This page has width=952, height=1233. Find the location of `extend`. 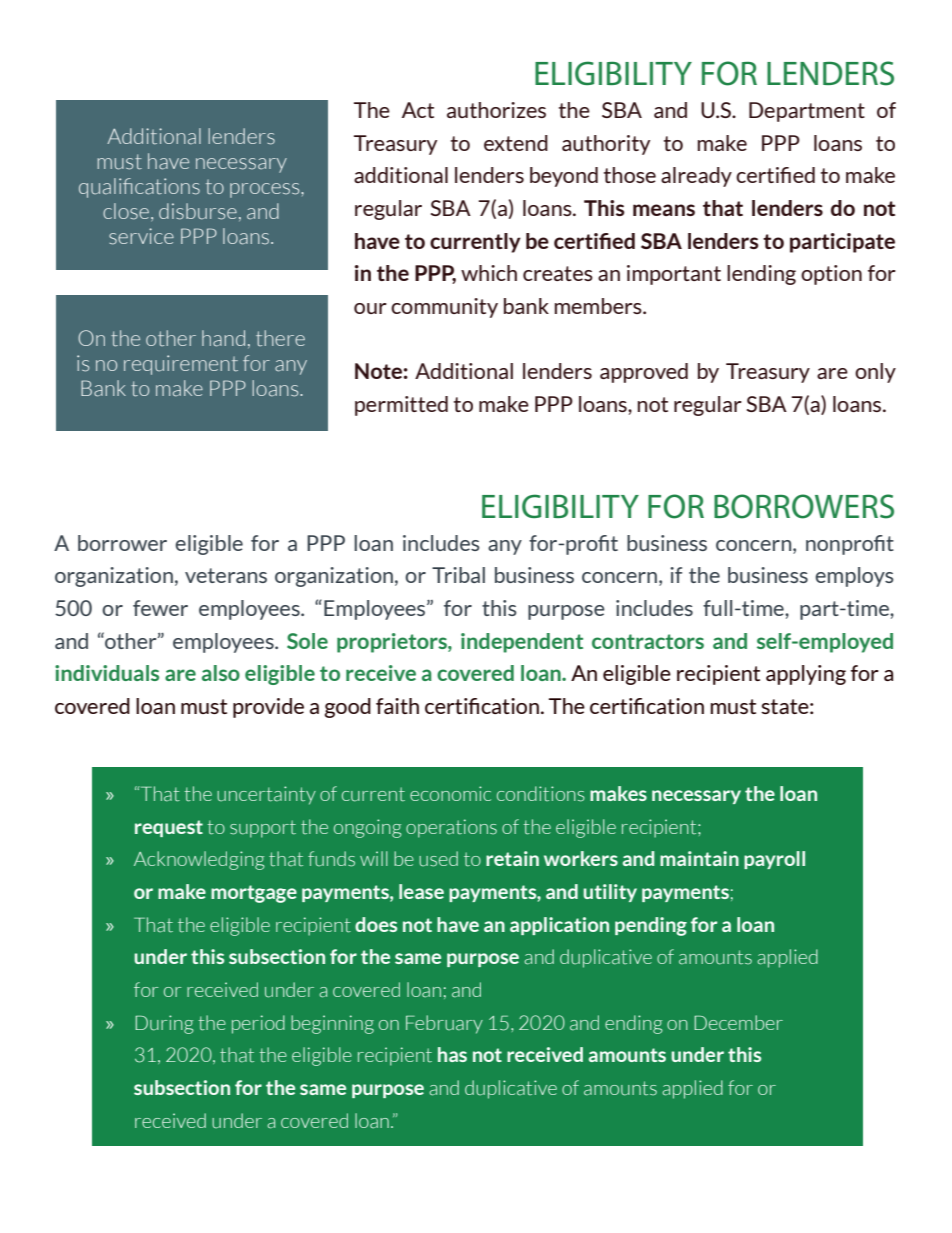

extend is located at coordinates (516, 143).
